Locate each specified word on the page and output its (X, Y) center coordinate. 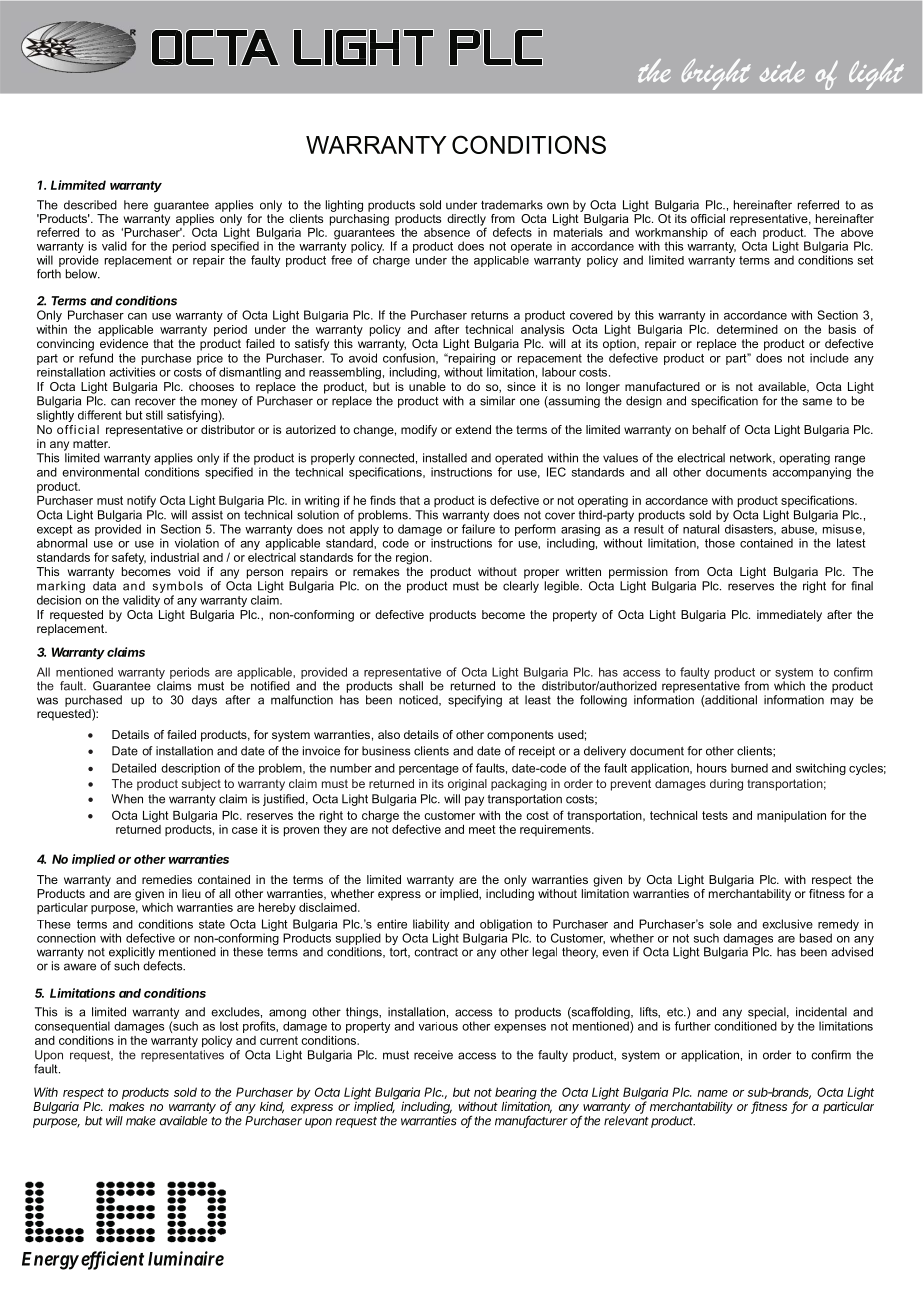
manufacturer (531, 1121)
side (782, 71)
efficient (112, 1260)
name (712, 1093)
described (90, 205)
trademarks (512, 205)
